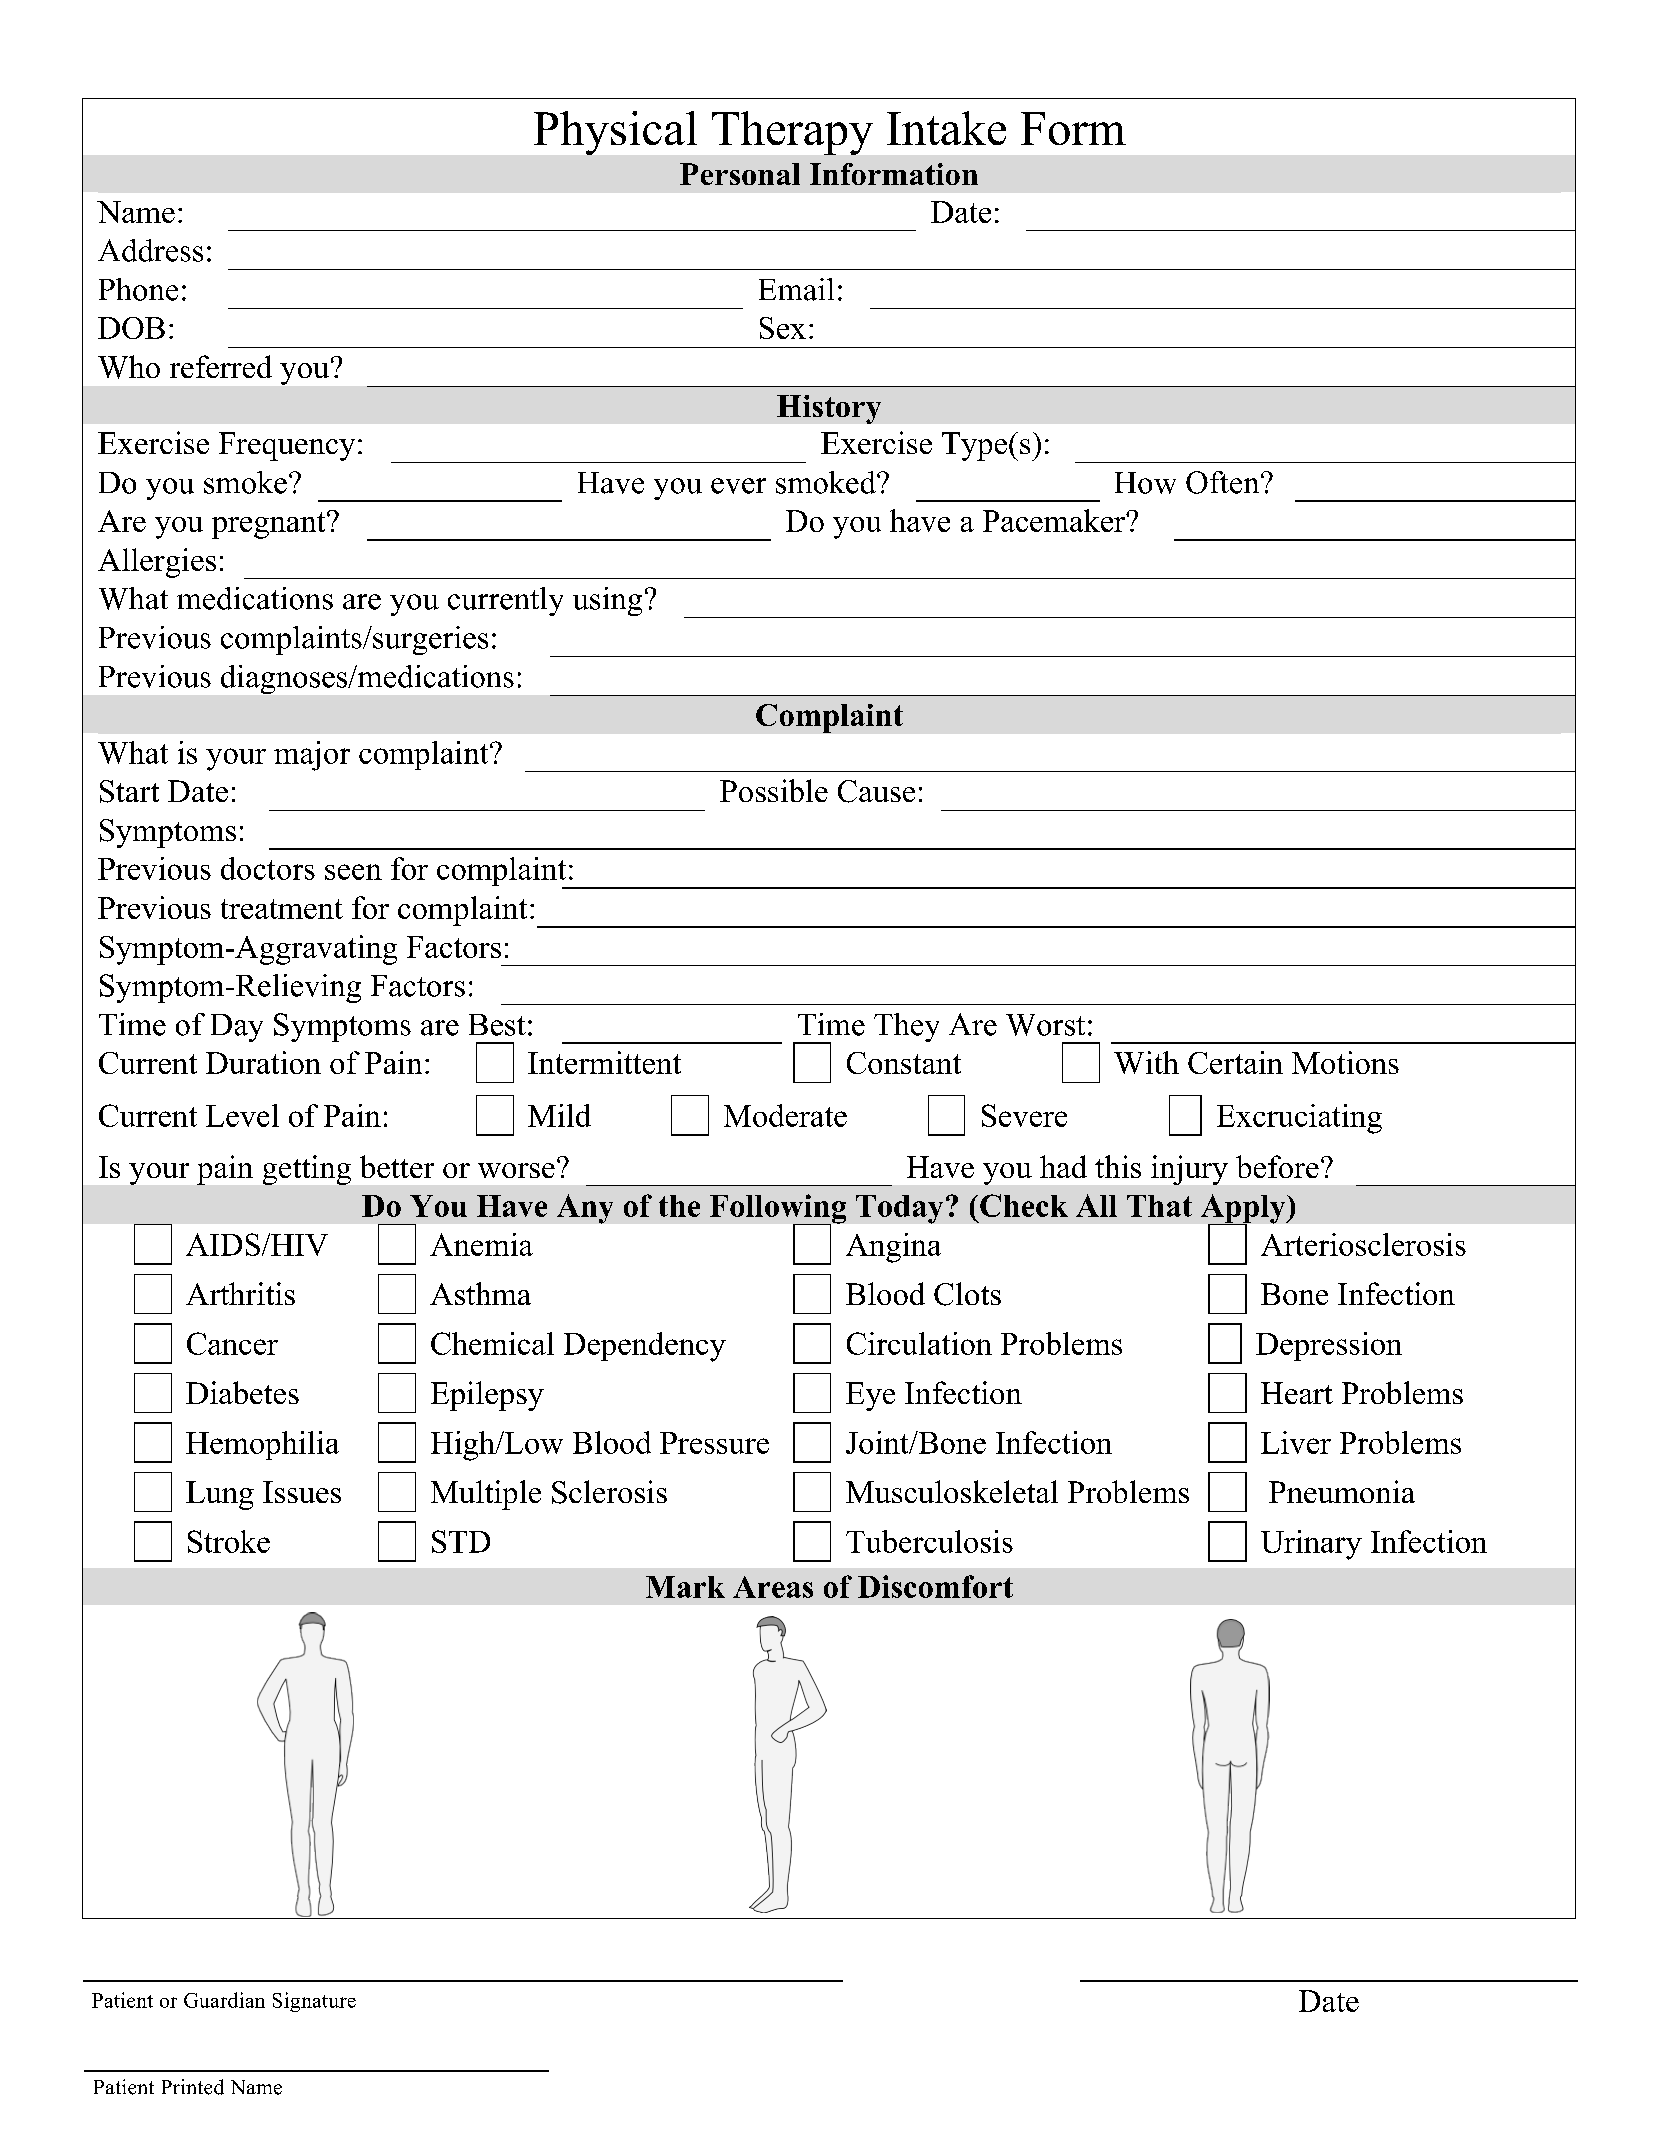 Image resolution: width=1661 pixels, height=2150 pixels. What do you see at coordinates (262, 1445) in the image?
I see `Hemophilia` at bounding box center [262, 1445].
